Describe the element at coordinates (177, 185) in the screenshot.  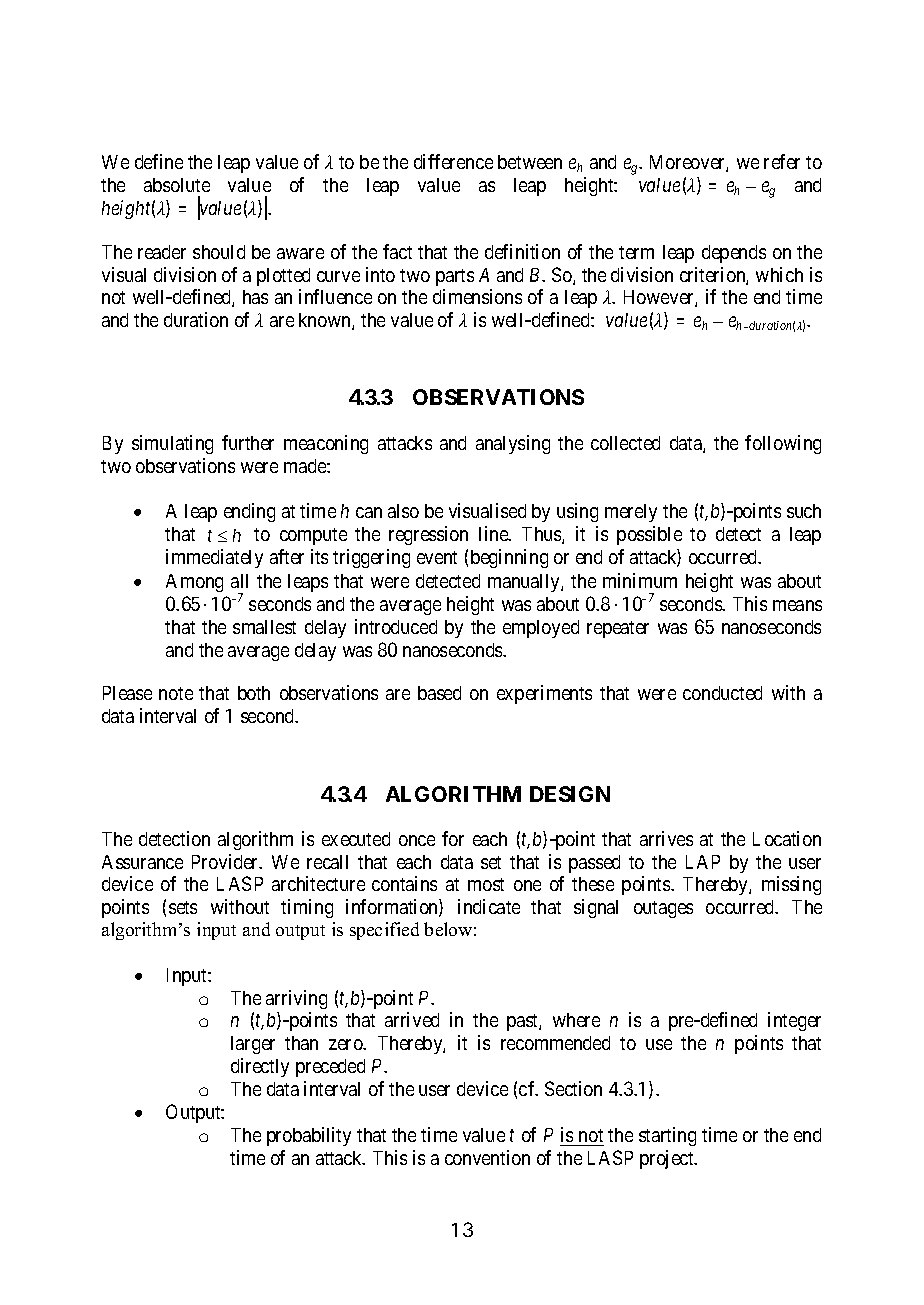
I see `absolute` at that location.
